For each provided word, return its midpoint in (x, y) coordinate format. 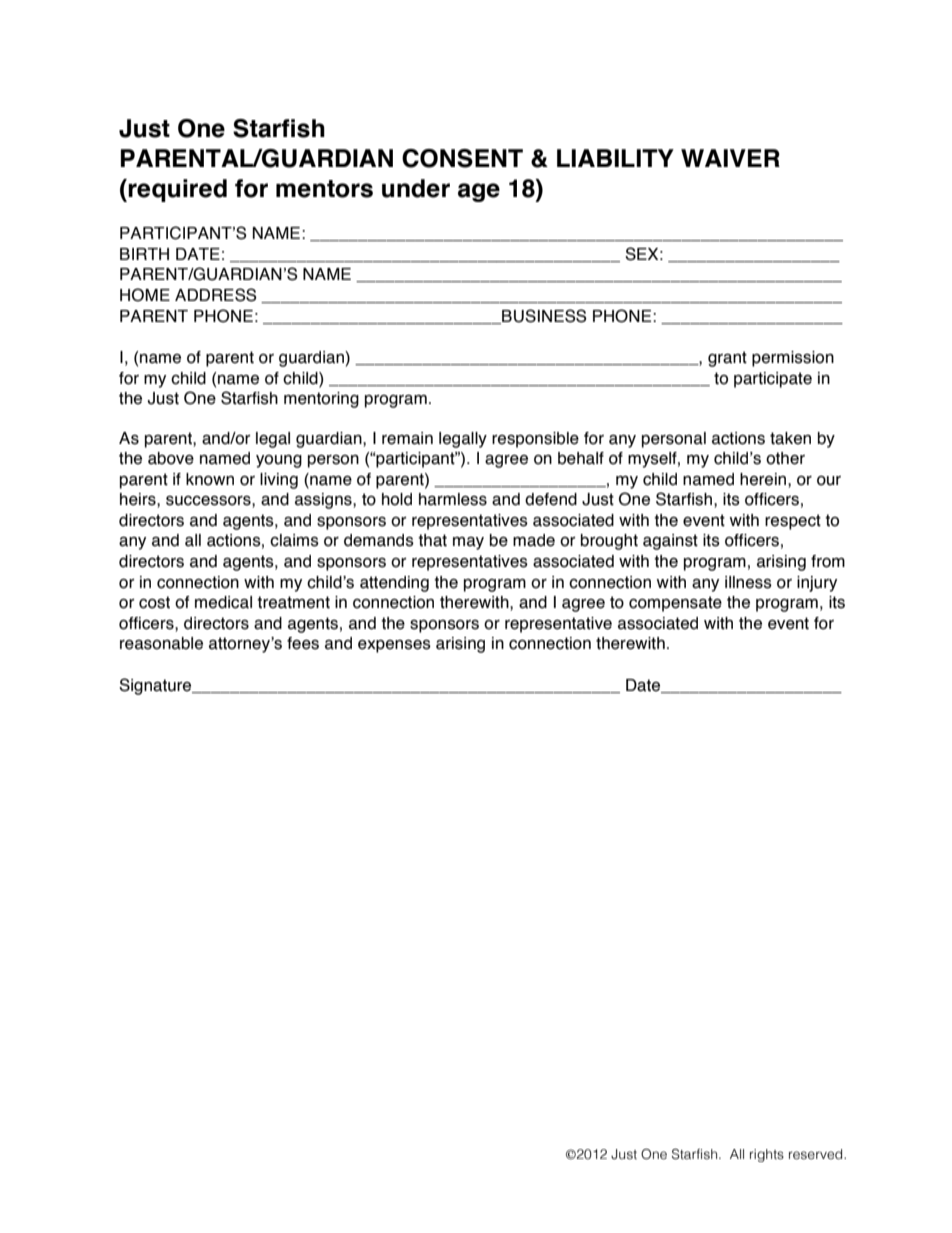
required (177, 190)
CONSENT (462, 158)
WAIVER (730, 158)
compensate (675, 604)
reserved (817, 1154)
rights (767, 1155)
